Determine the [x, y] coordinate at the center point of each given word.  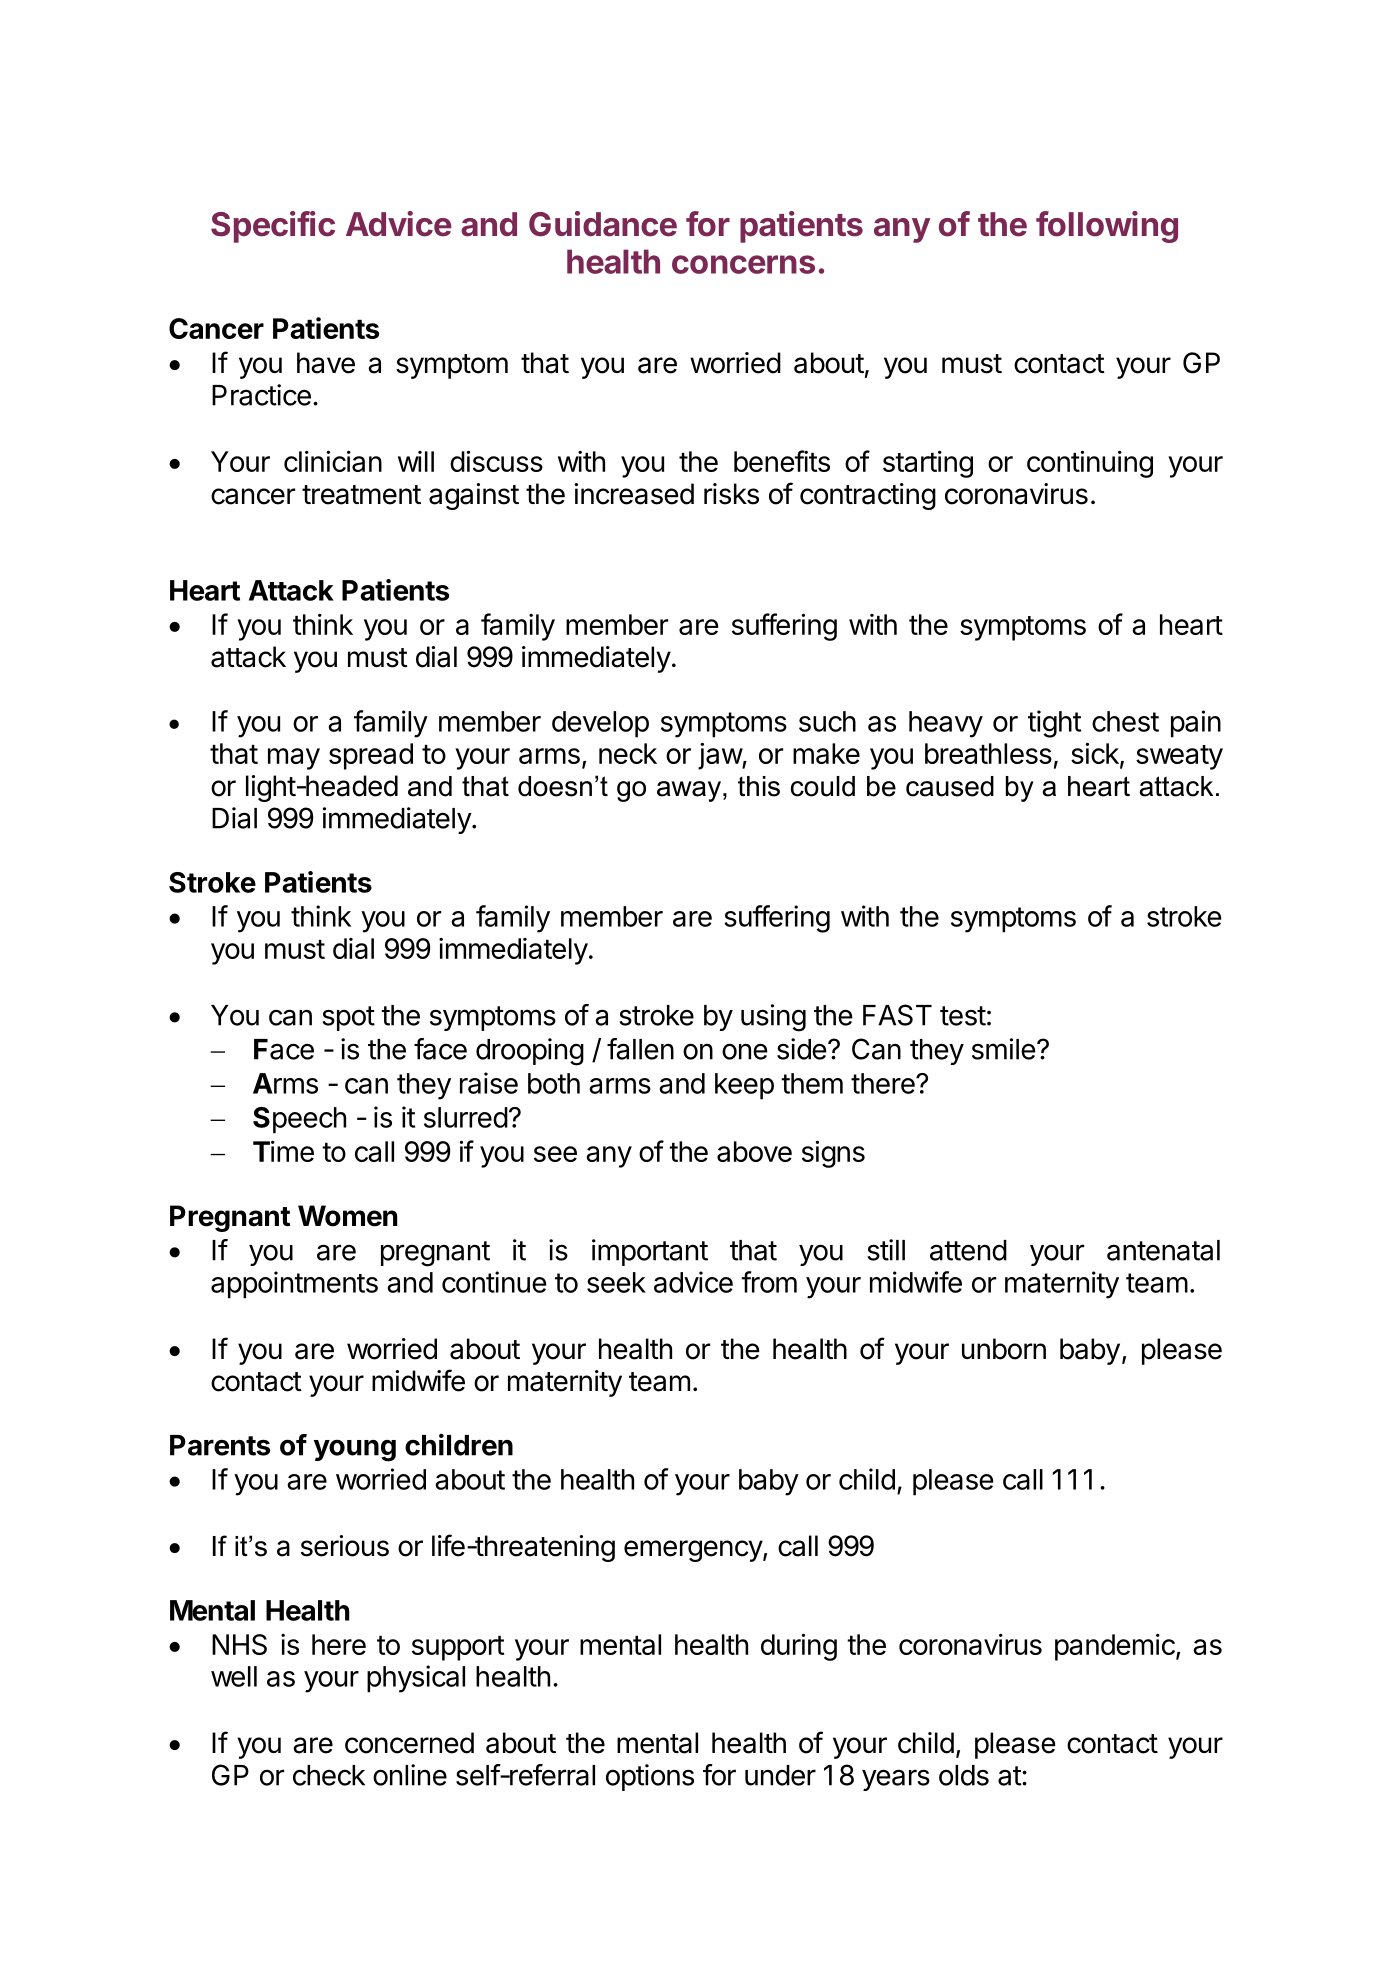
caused [950, 786]
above [754, 1151]
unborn [1004, 1349]
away [689, 791]
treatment [361, 495]
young [355, 1450]
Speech [299, 1120]
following [1107, 227]
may [294, 759]
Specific [273, 227]
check [329, 1775]
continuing [1090, 464]
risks [731, 494]
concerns [743, 264]
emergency [694, 1551]
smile [1004, 1049]
